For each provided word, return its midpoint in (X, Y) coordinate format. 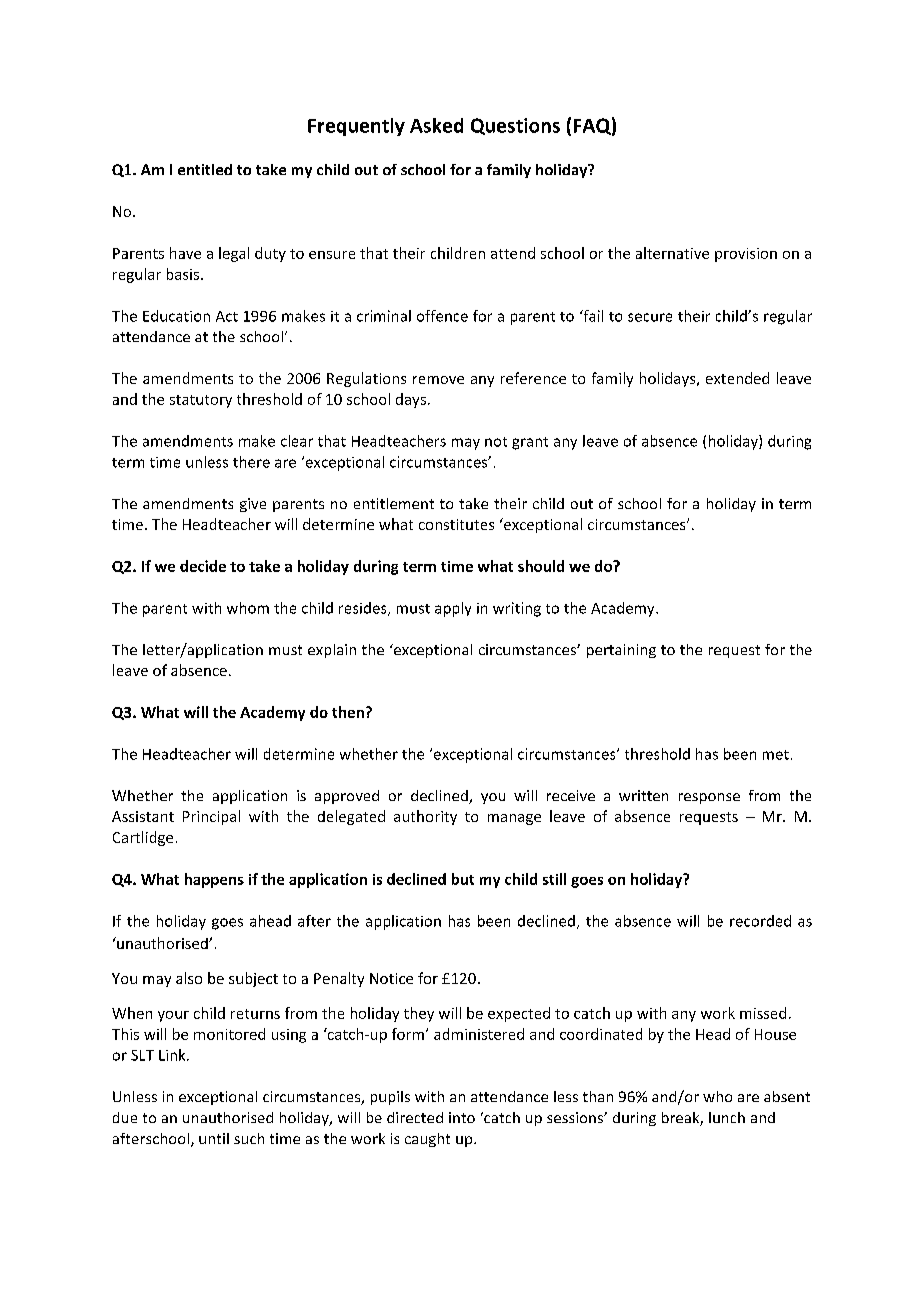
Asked (436, 125)
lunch (727, 1117)
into (462, 1117)
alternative (672, 253)
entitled (205, 169)
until (214, 1138)
